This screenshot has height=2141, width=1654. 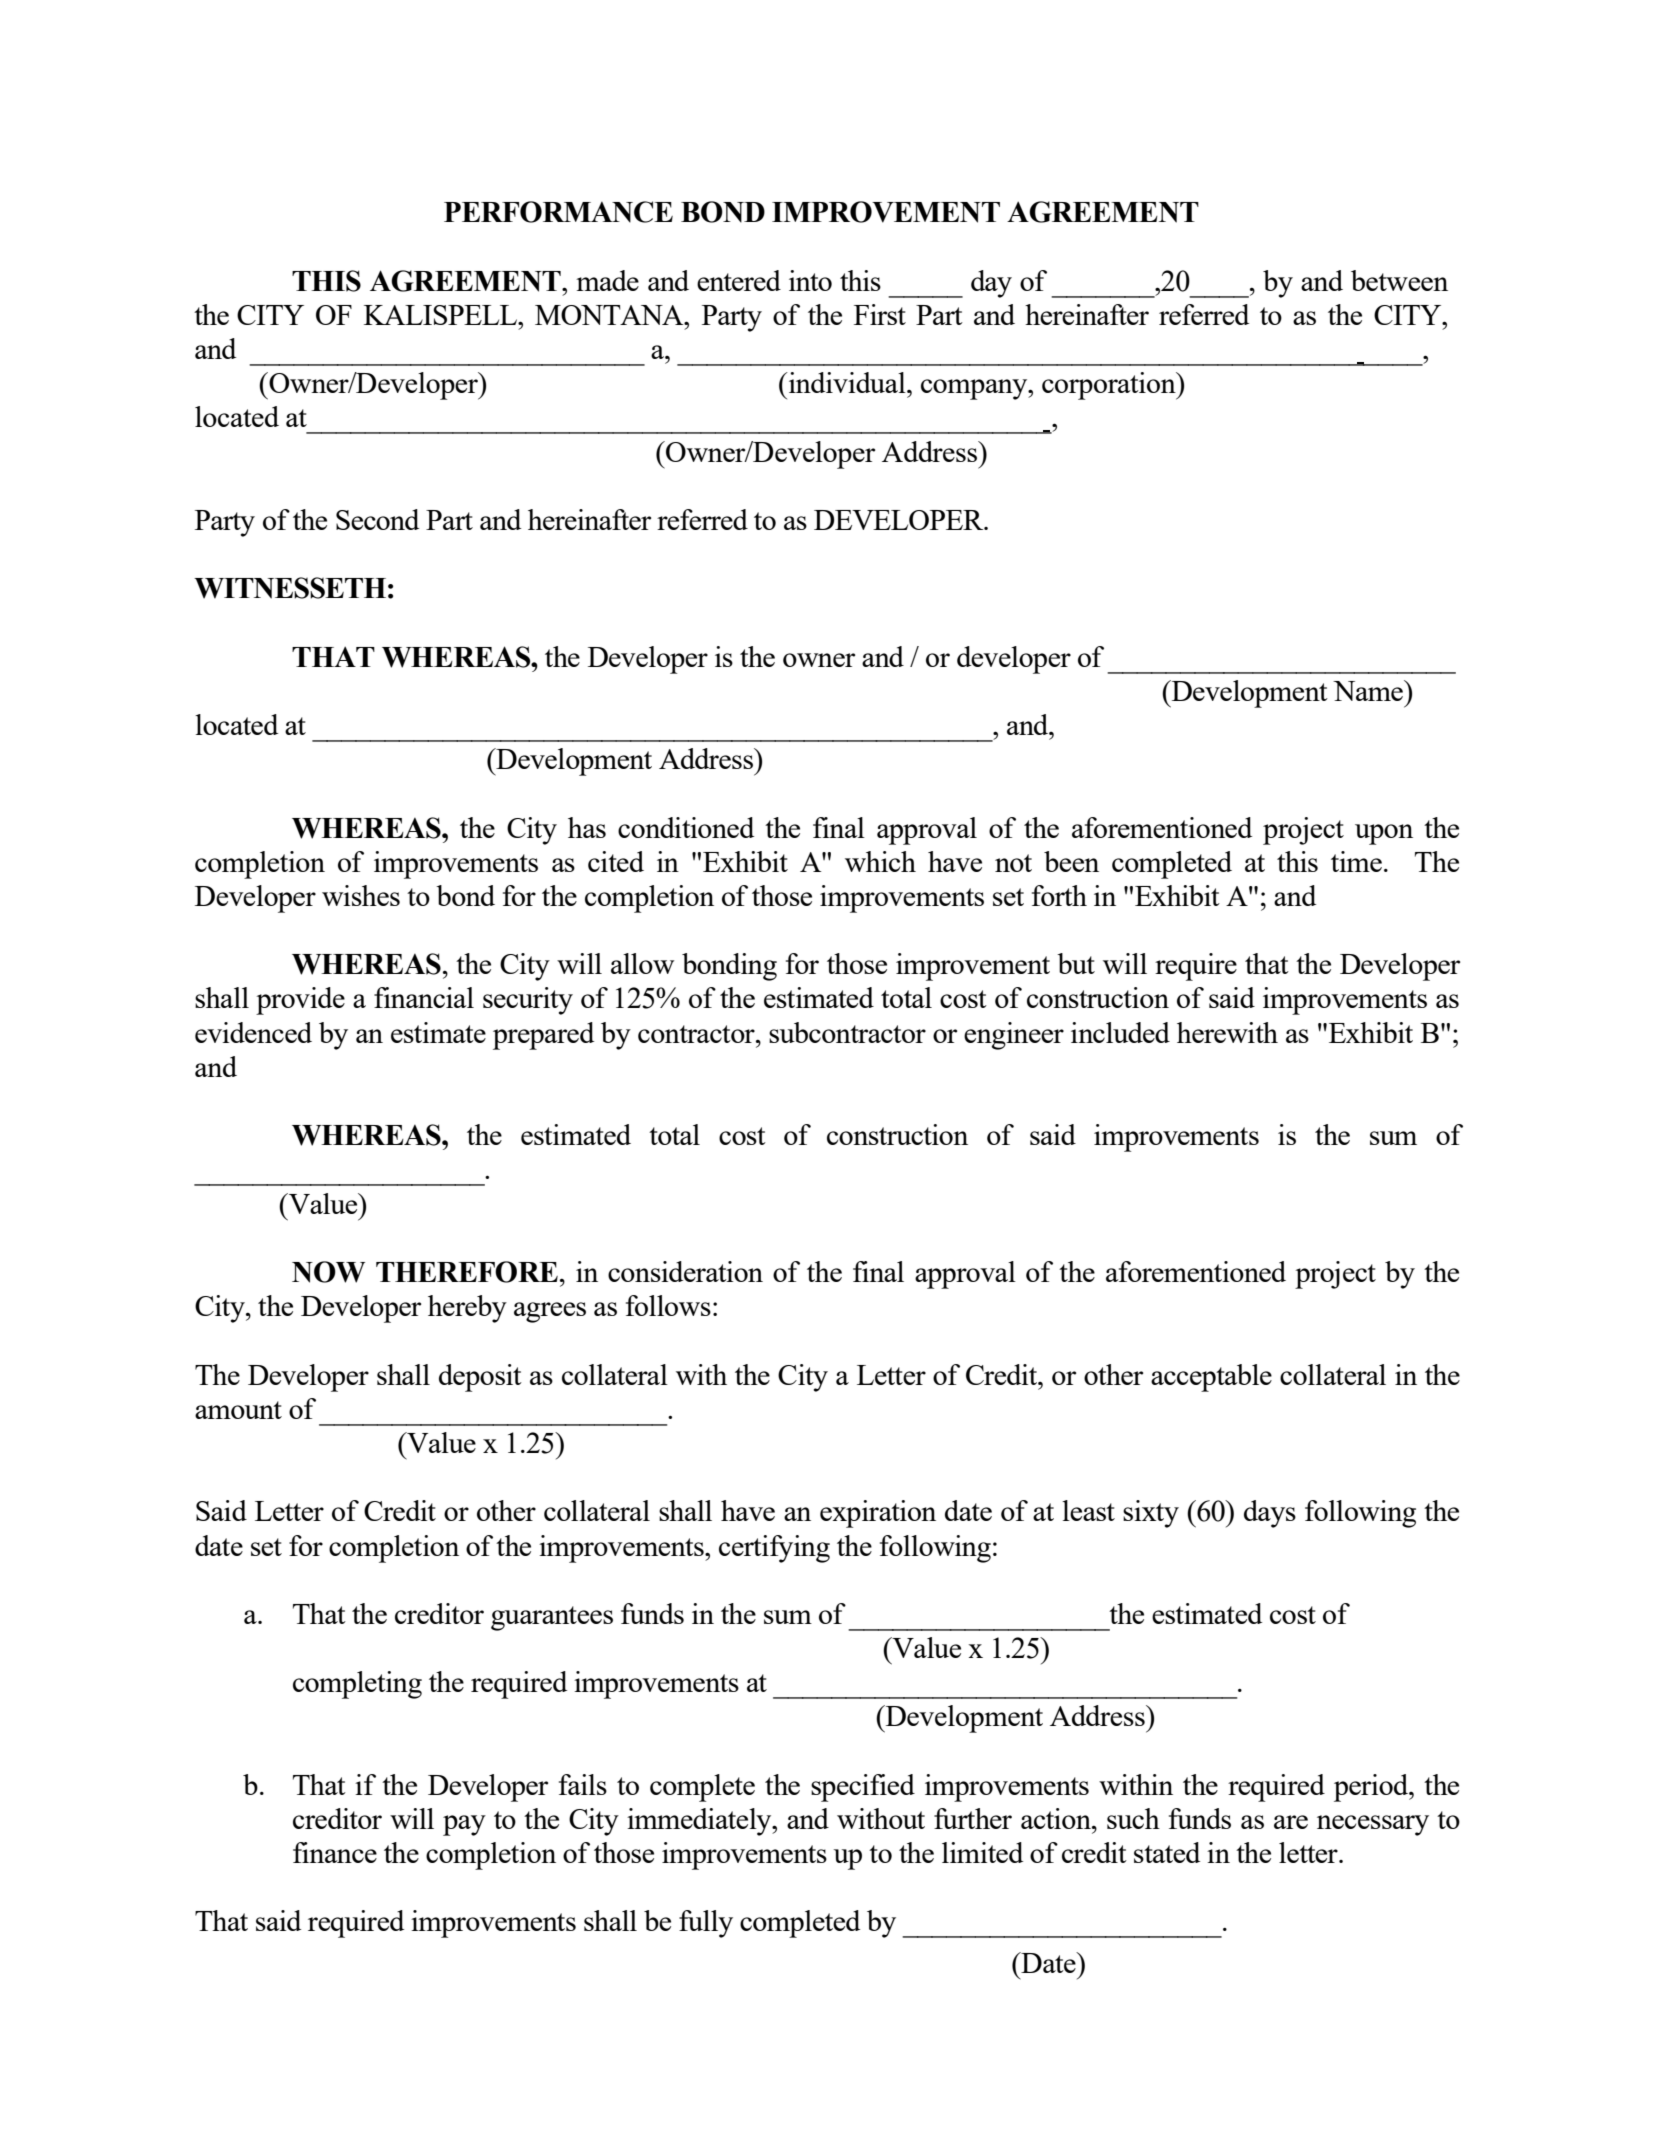 What do you see at coordinates (863, 1788) in the screenshot?
I see `specified` at bounding box center [863, 1788].
